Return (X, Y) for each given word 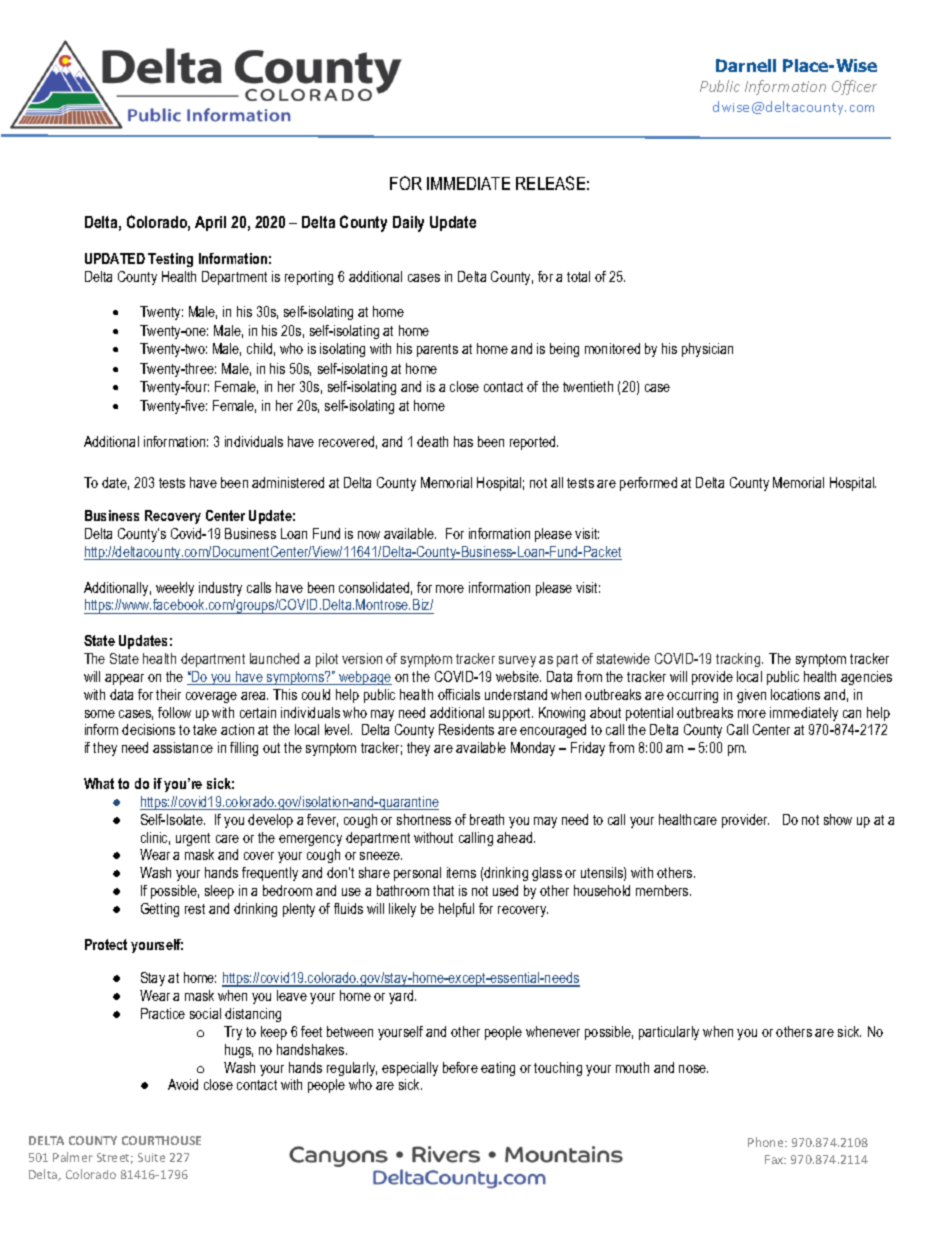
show (838, 819)
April (210, 223)
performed (648, 484)
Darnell (746, 65)
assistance (183, 747)
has (463, 441)
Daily (408, 224)
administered (288, 482)
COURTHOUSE (161, 1140)
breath (487, 819)
